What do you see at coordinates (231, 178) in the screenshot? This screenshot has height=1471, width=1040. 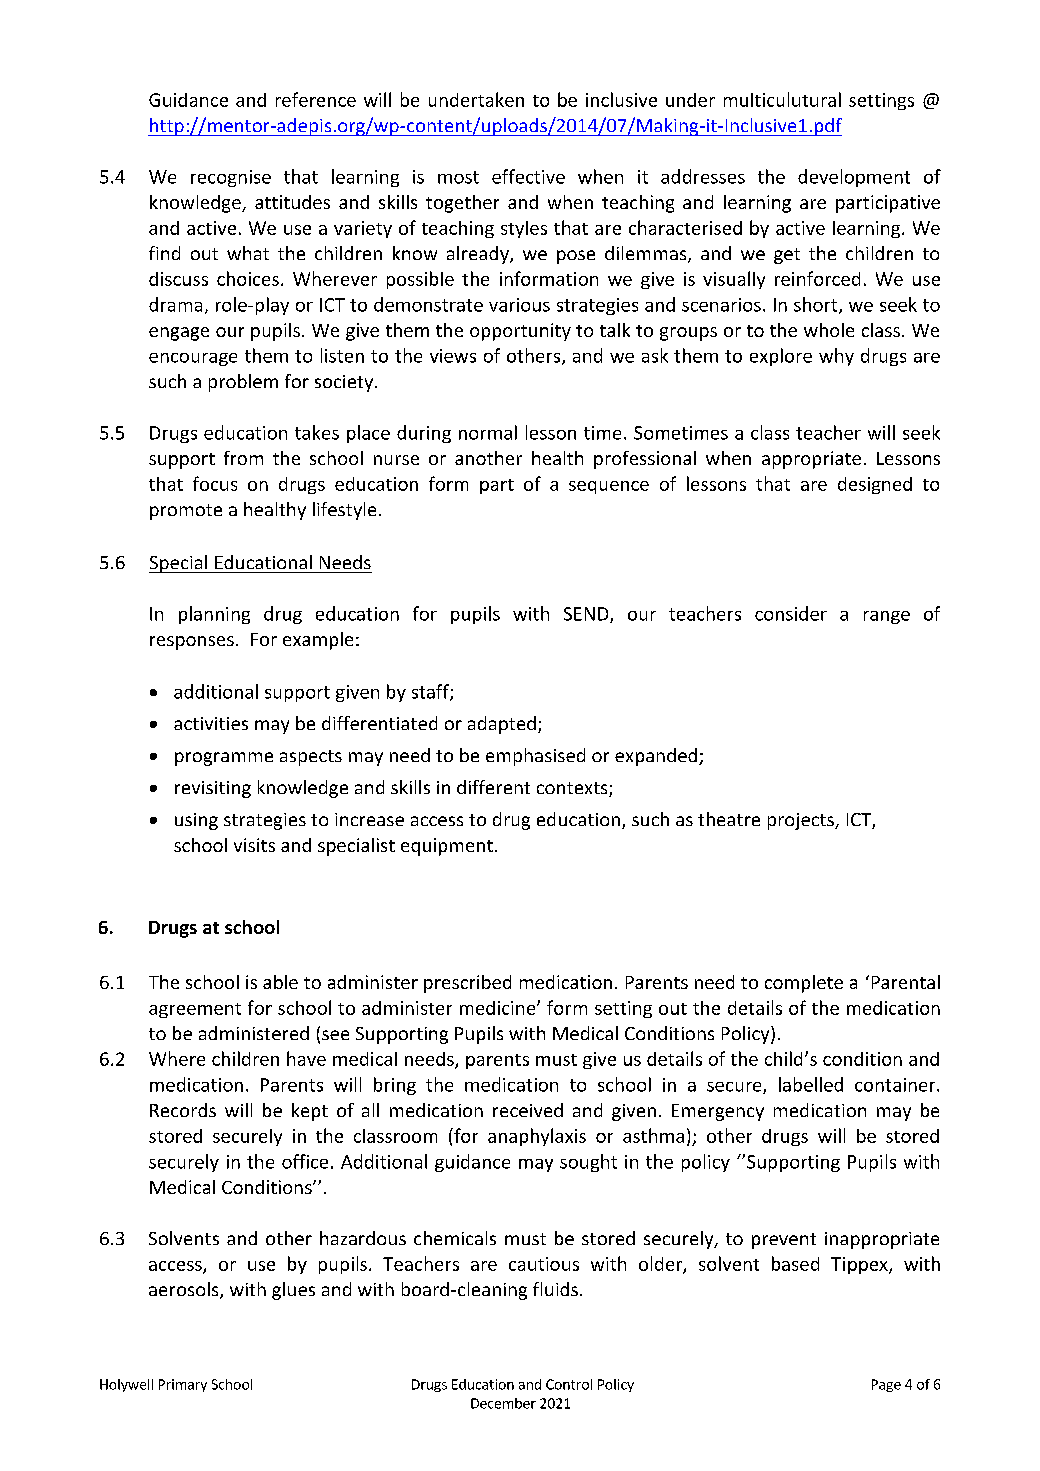 I see `recognise` at bounding box center [231, 178].
